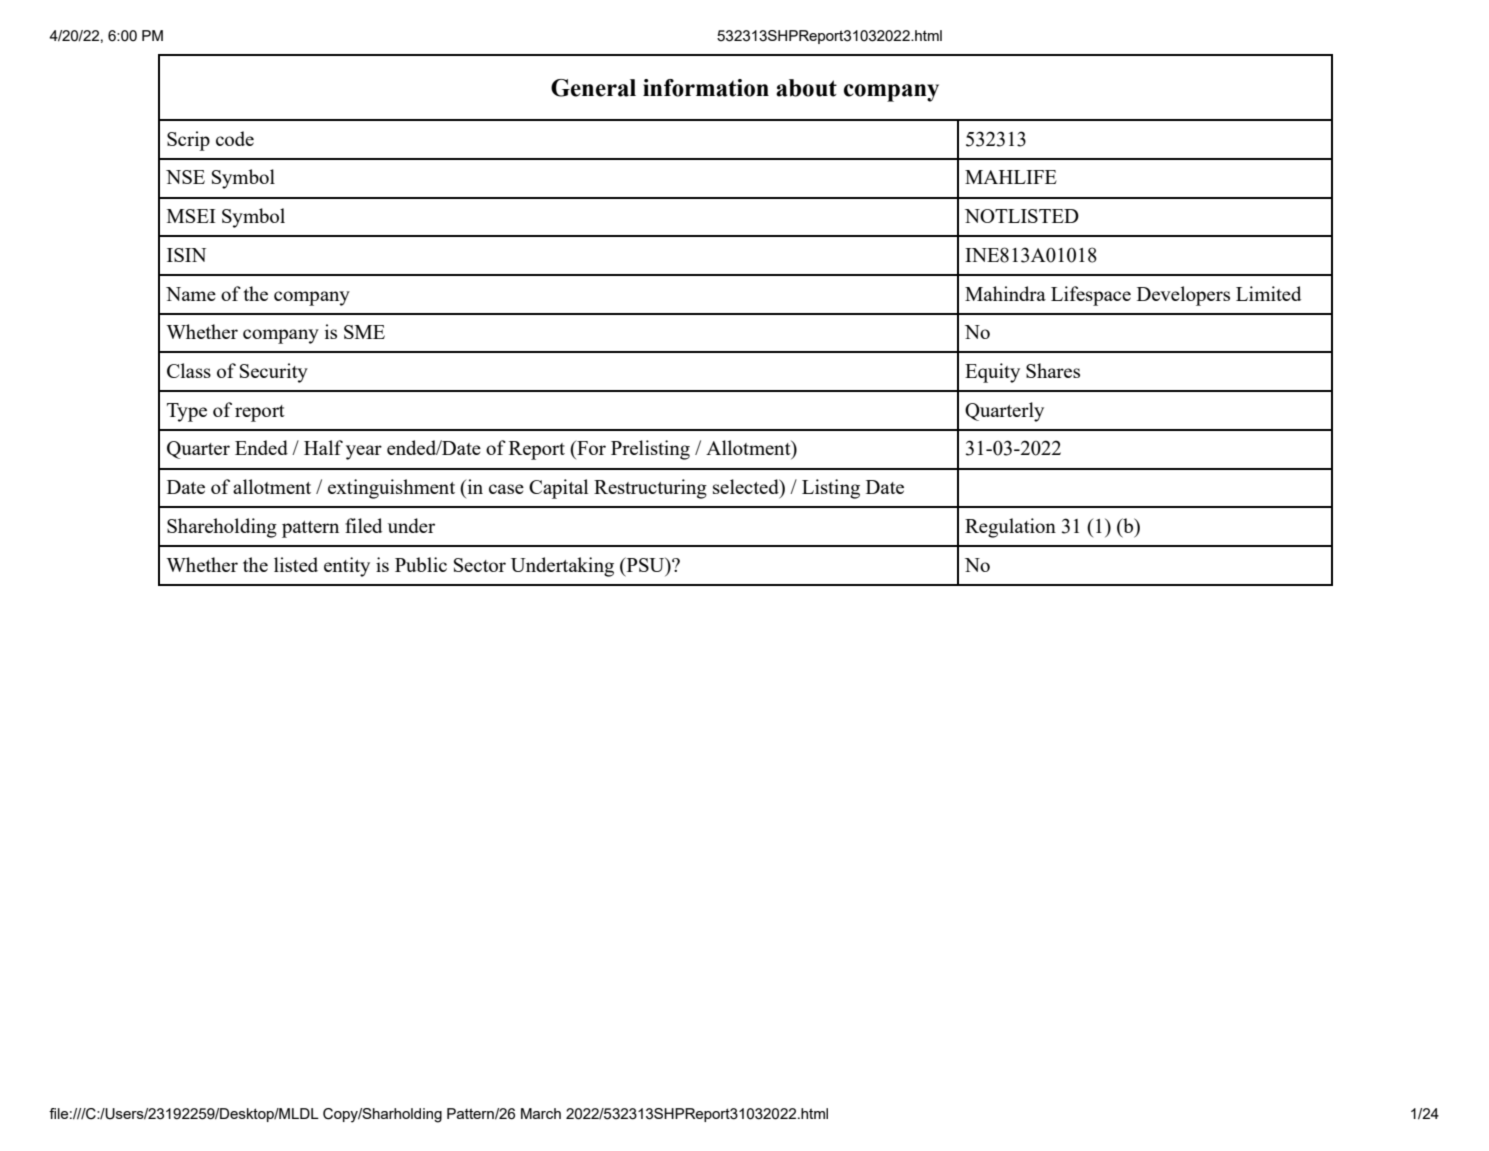  I want to click on selected, so click(747, 486).
